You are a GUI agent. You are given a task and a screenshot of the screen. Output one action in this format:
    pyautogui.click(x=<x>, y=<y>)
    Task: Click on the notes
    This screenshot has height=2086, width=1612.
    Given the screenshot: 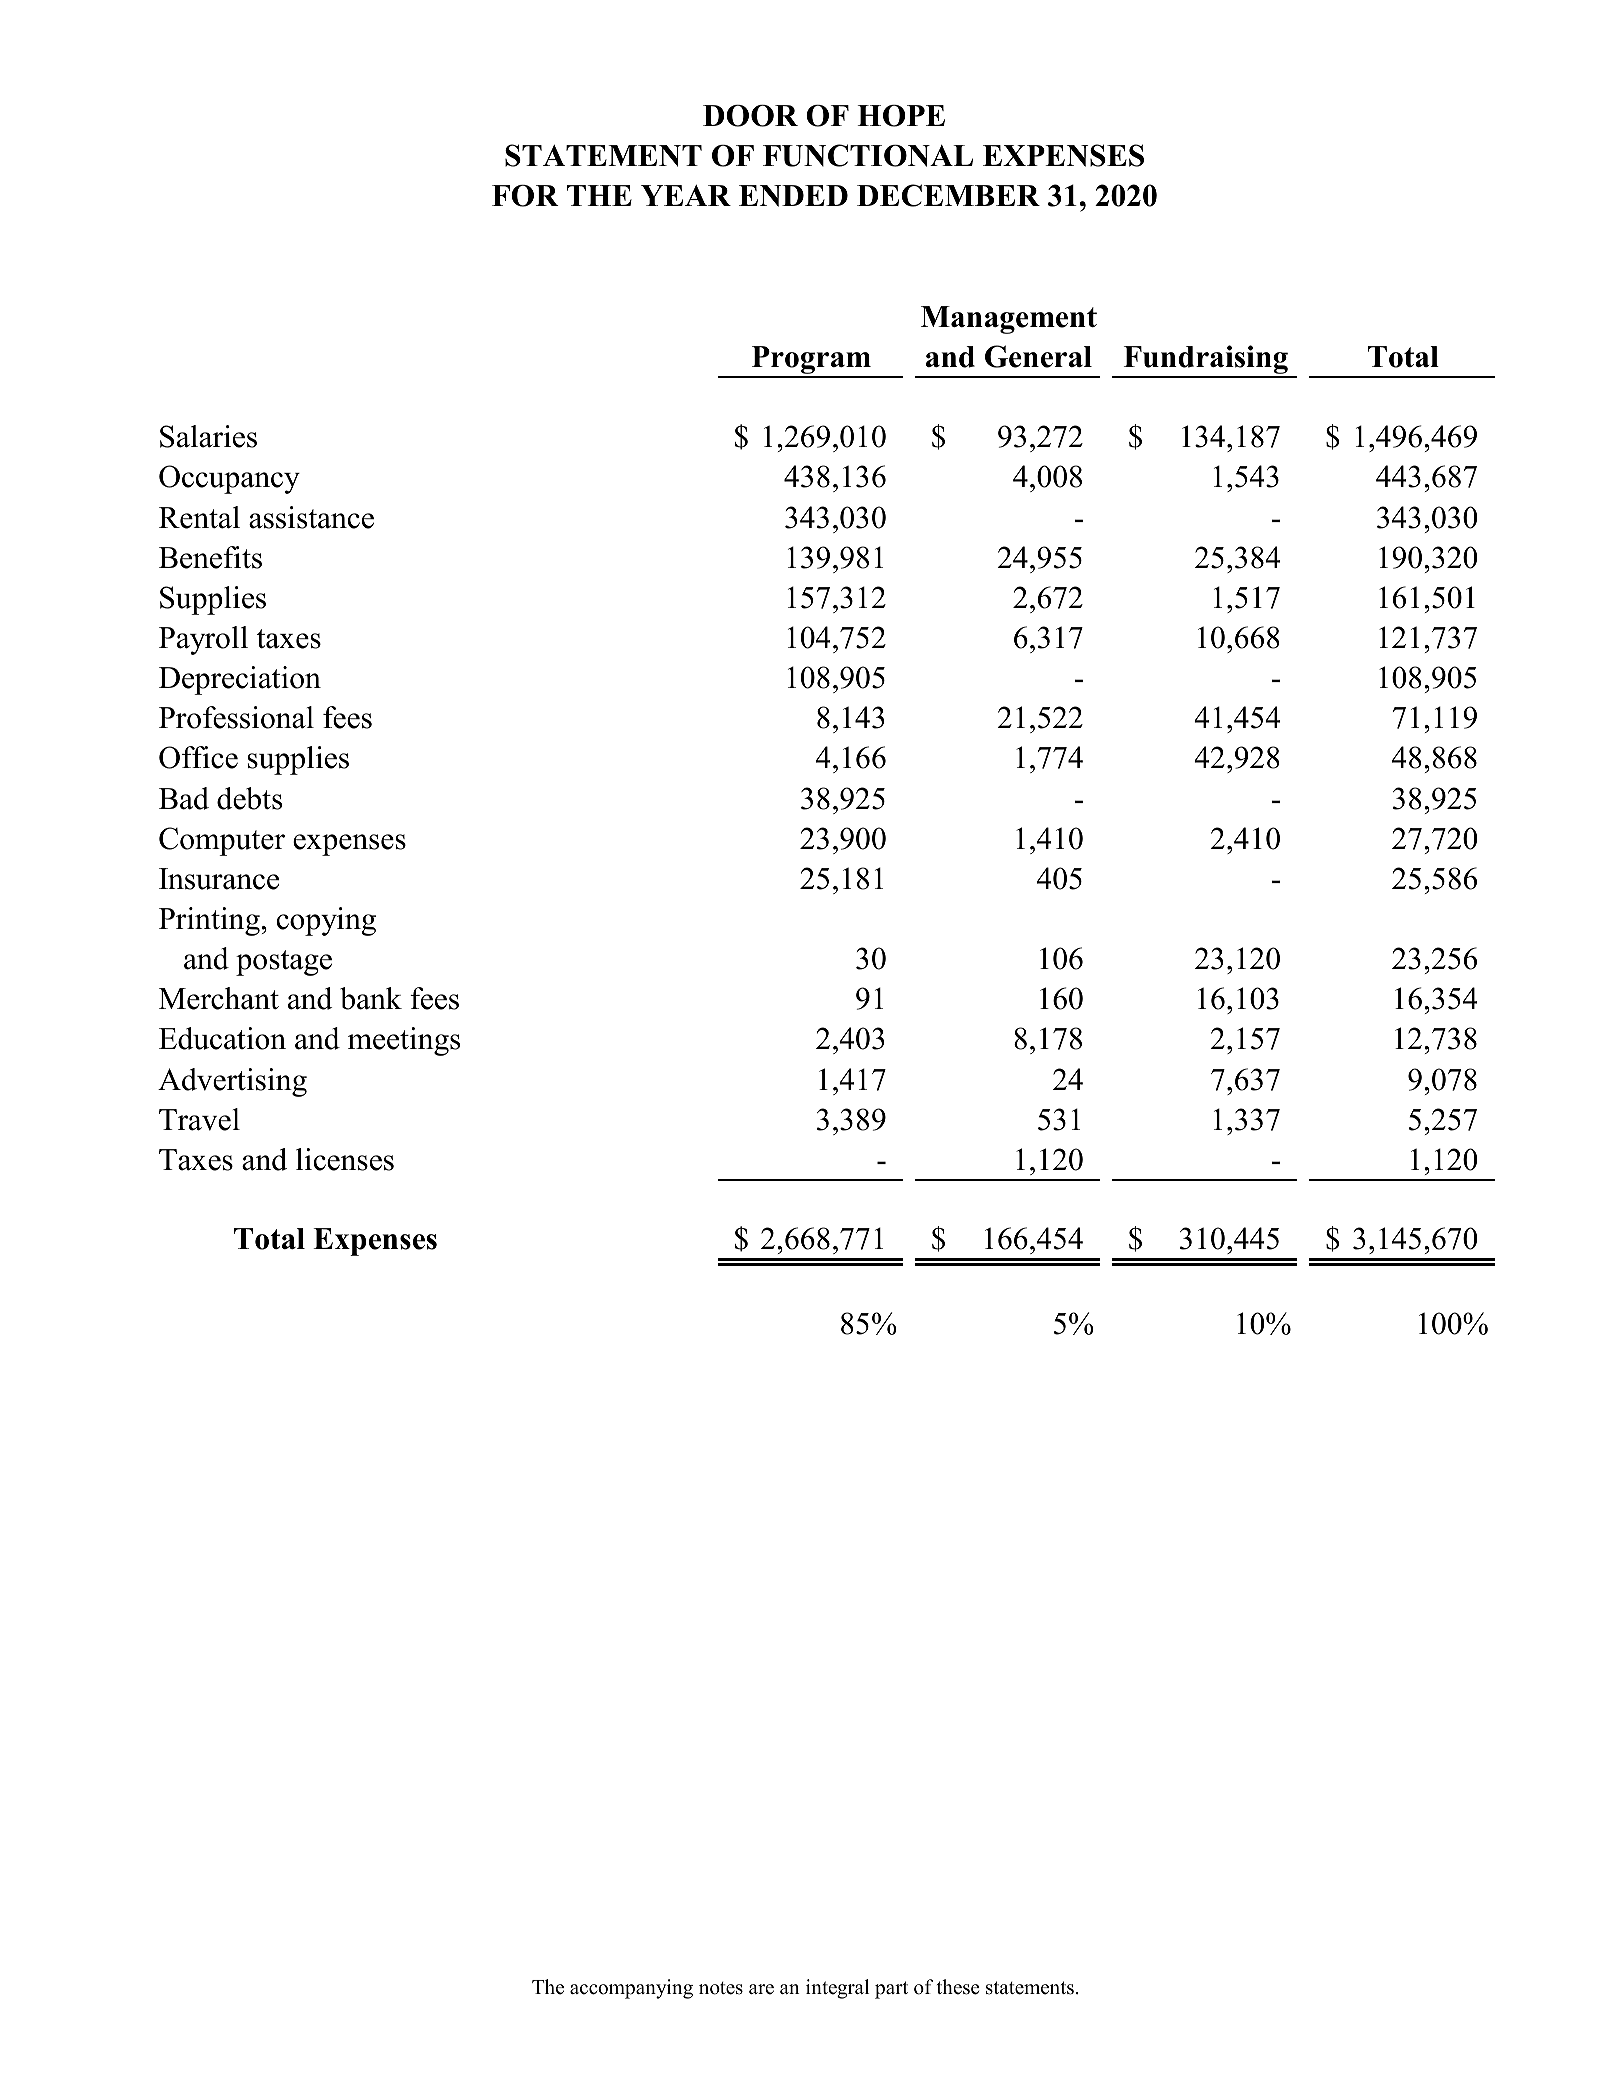 What is the action you would take?
    pyautogui.click(x=721, y=1988)
